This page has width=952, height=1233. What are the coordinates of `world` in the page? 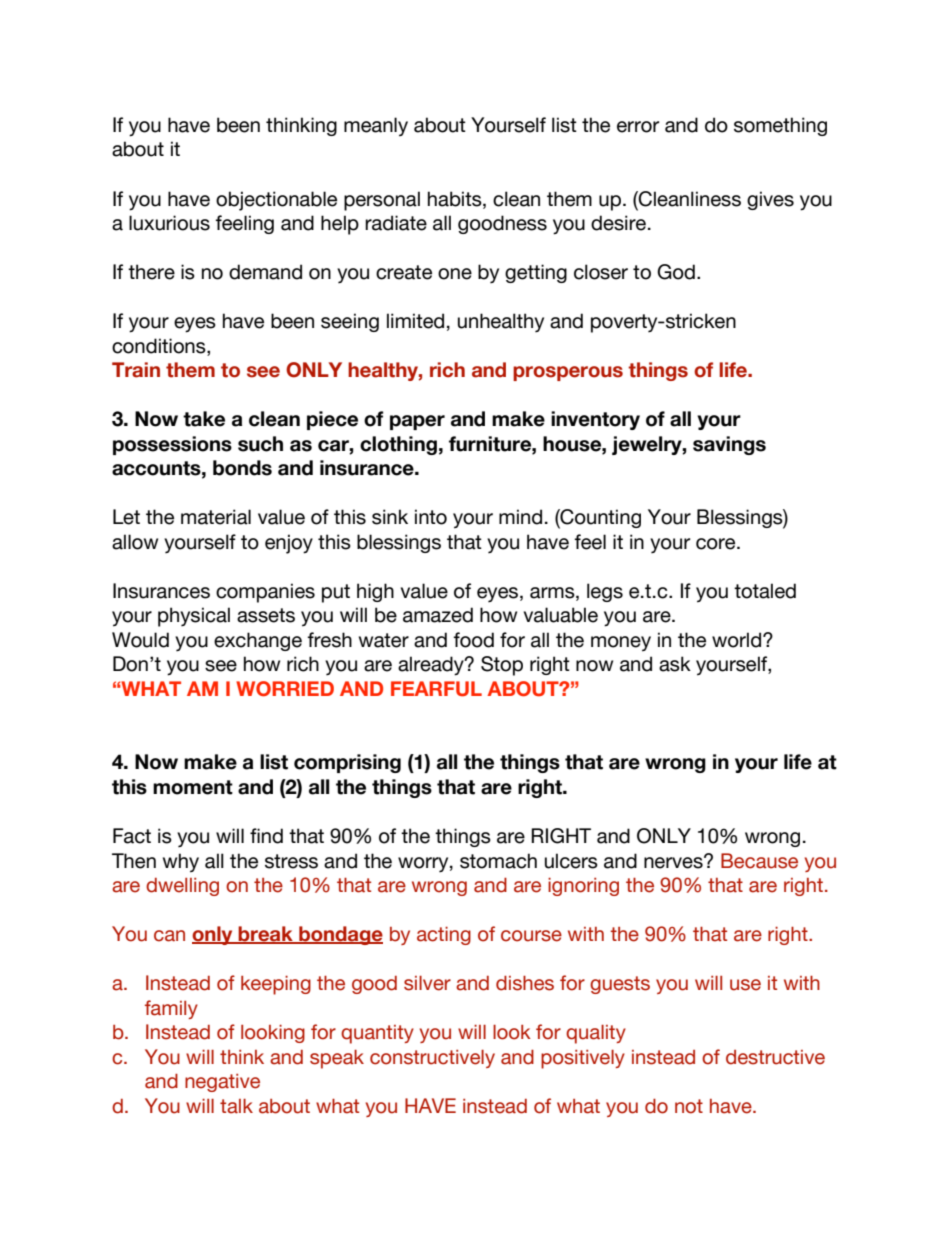 It's located at (738, 640).
